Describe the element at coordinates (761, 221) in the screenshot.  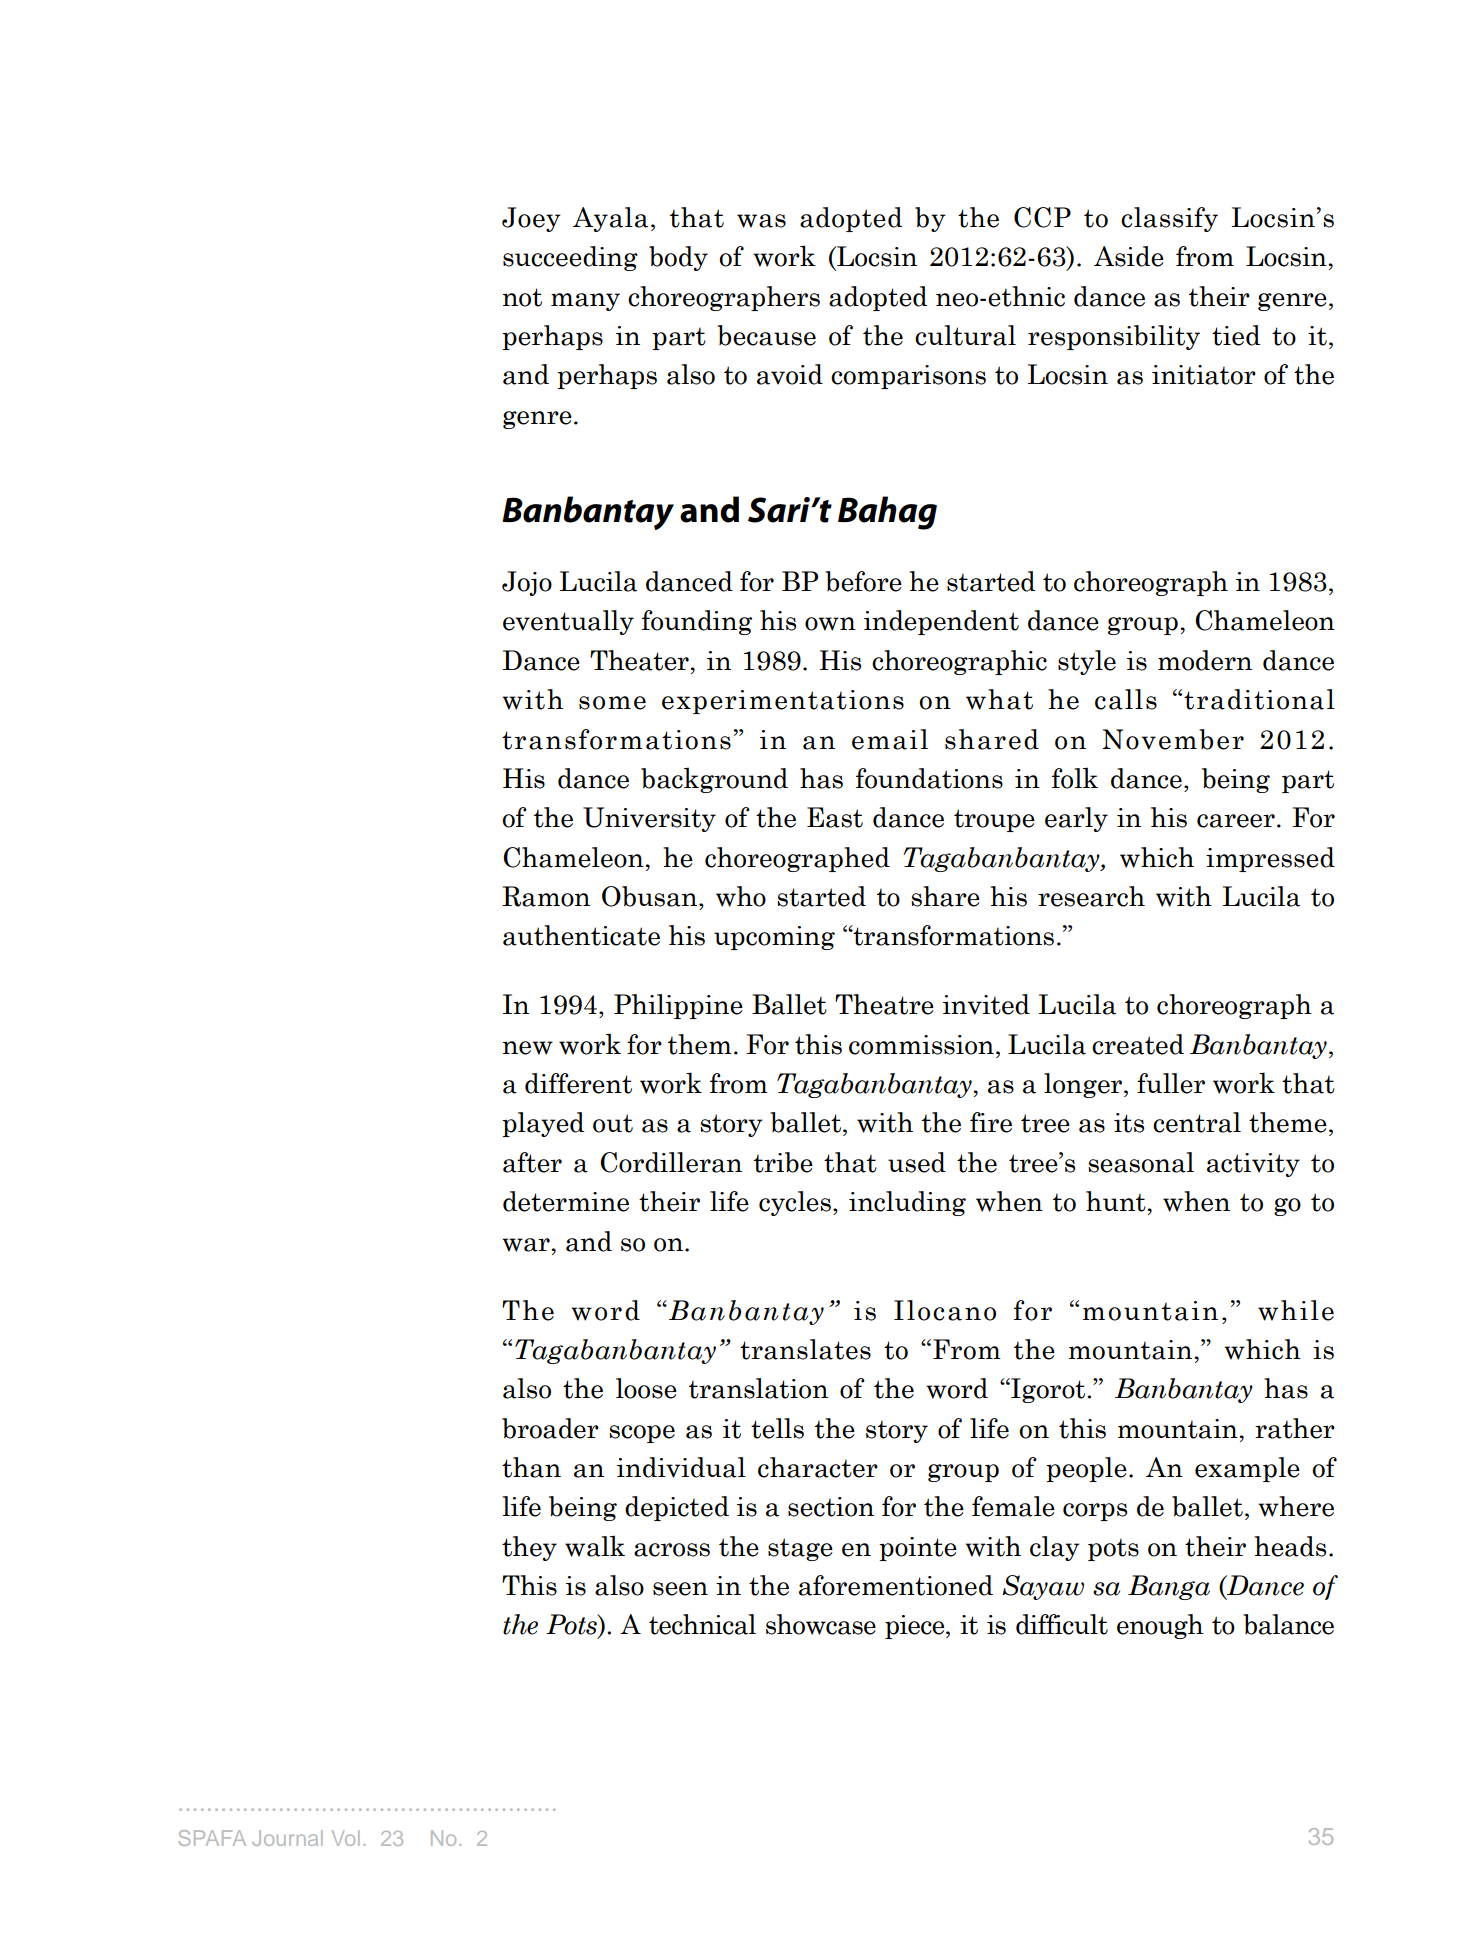
I see `was` at that location.
